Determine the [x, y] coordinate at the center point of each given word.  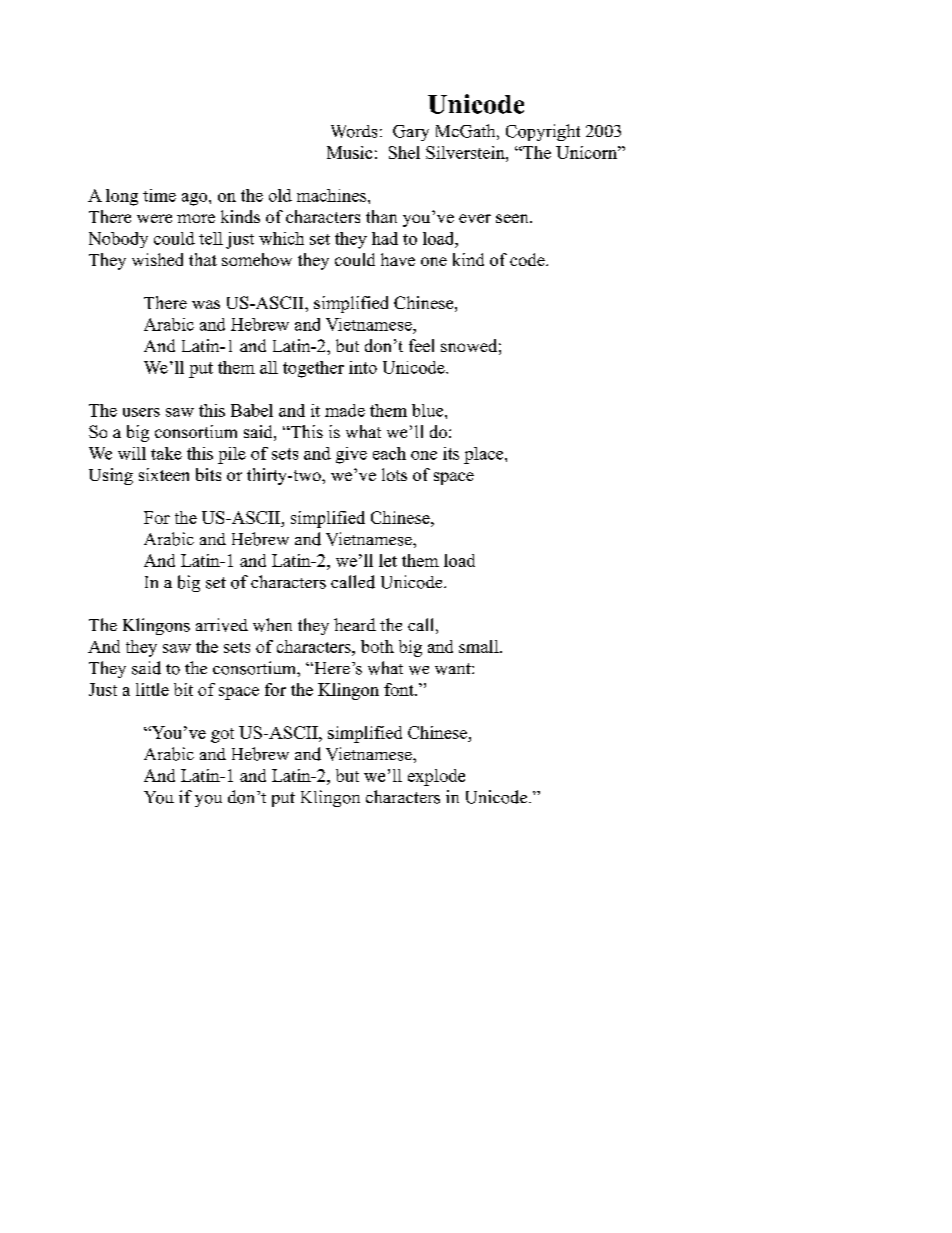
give [351, 455]
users [141, 412]
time [159, 195]
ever [475, 218]
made [345, 410]
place [485, 455]
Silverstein [466, 152]
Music [349, 152]
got [222, 735]
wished [157, 259]
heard [355, 624]
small [480, 646]
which [281, 238]
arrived [222, 625]
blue [429, 410]
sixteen [164, 474]
